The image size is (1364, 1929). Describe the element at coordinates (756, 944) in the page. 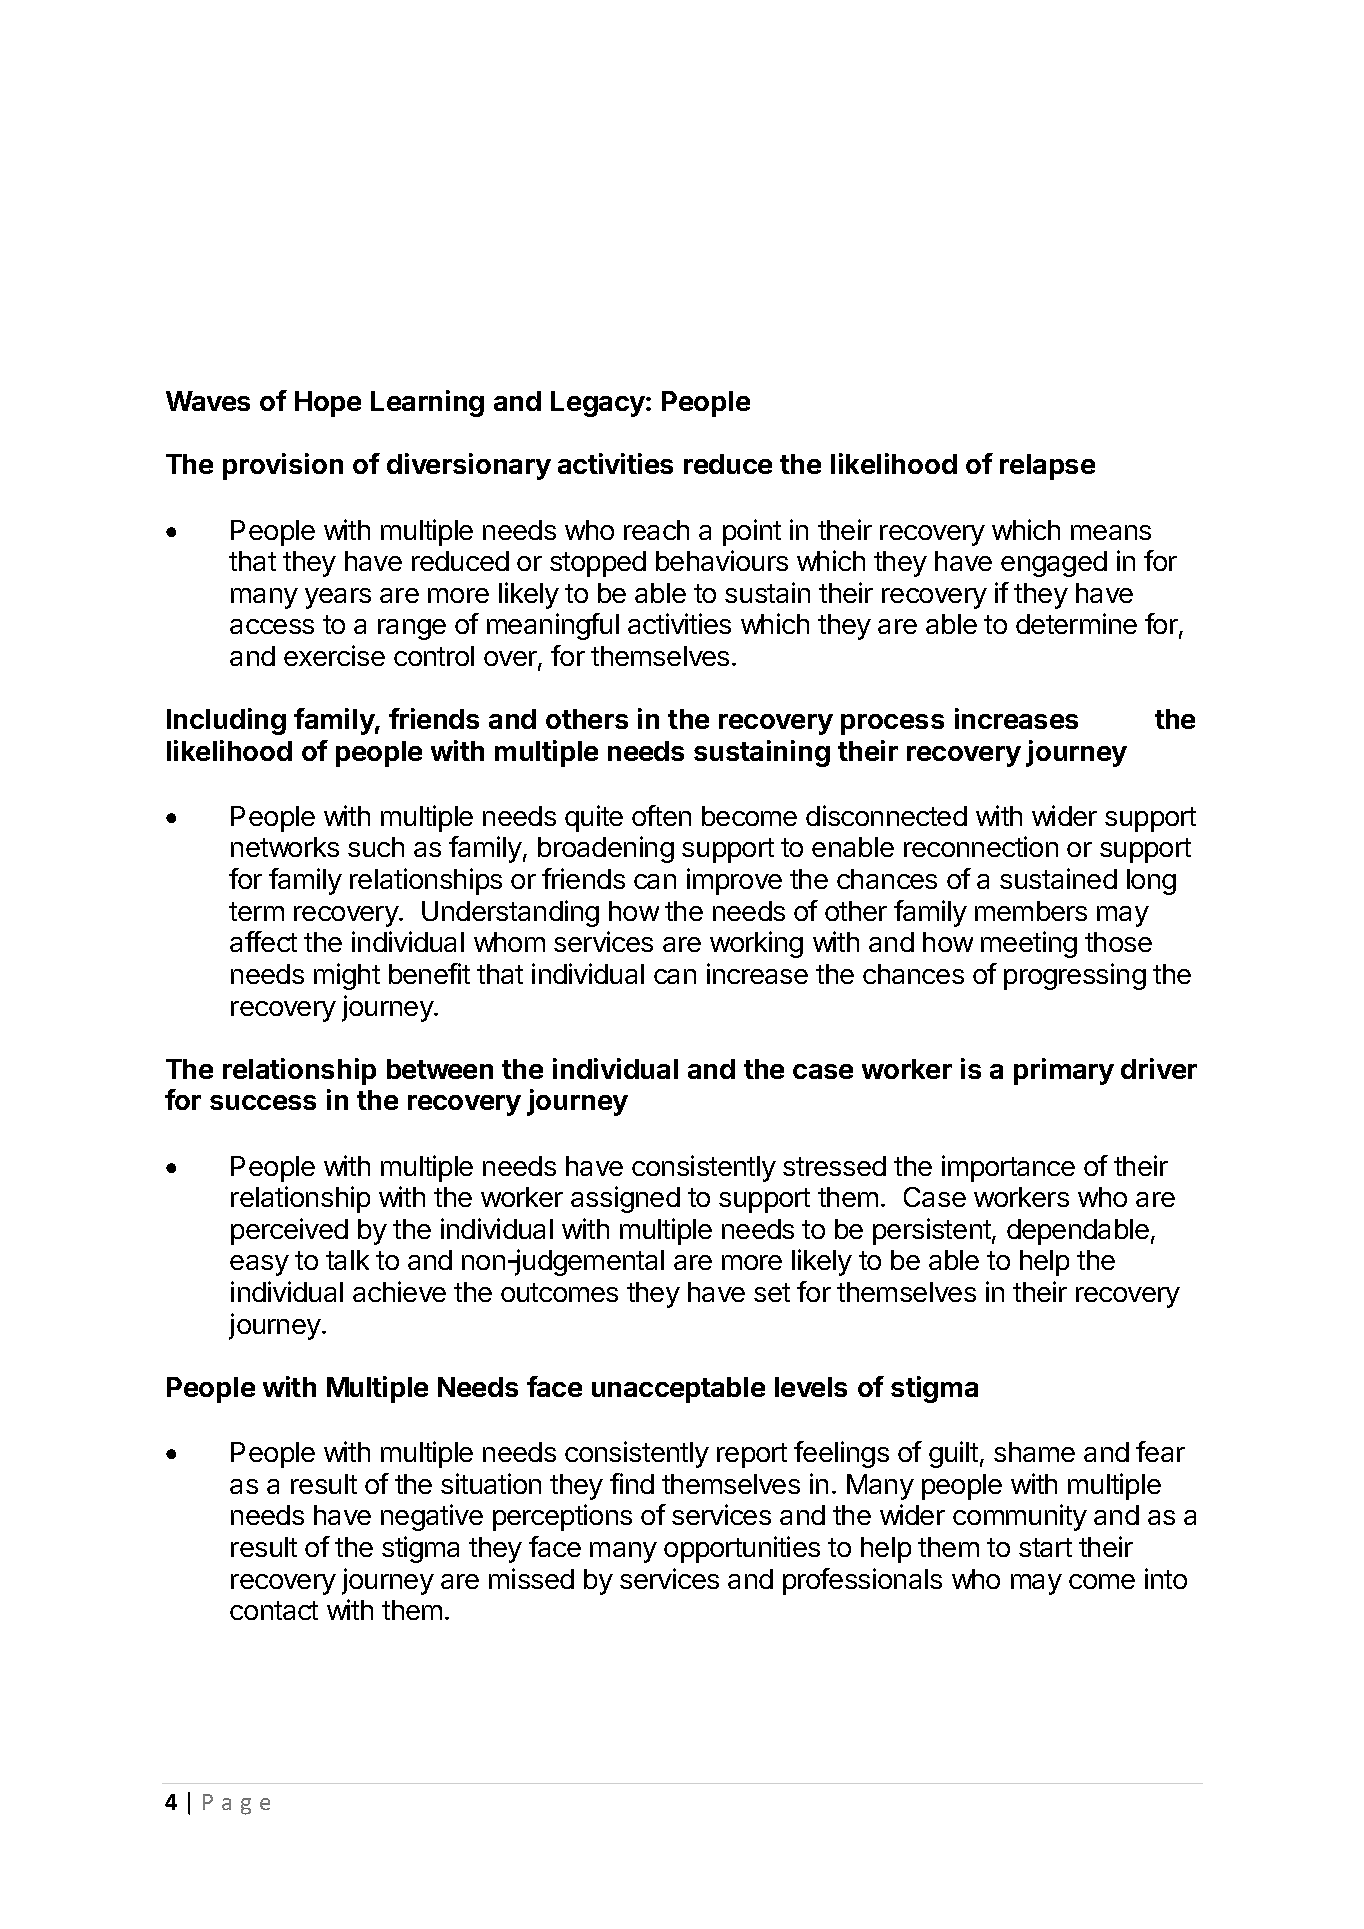

I see `working` at that location.
